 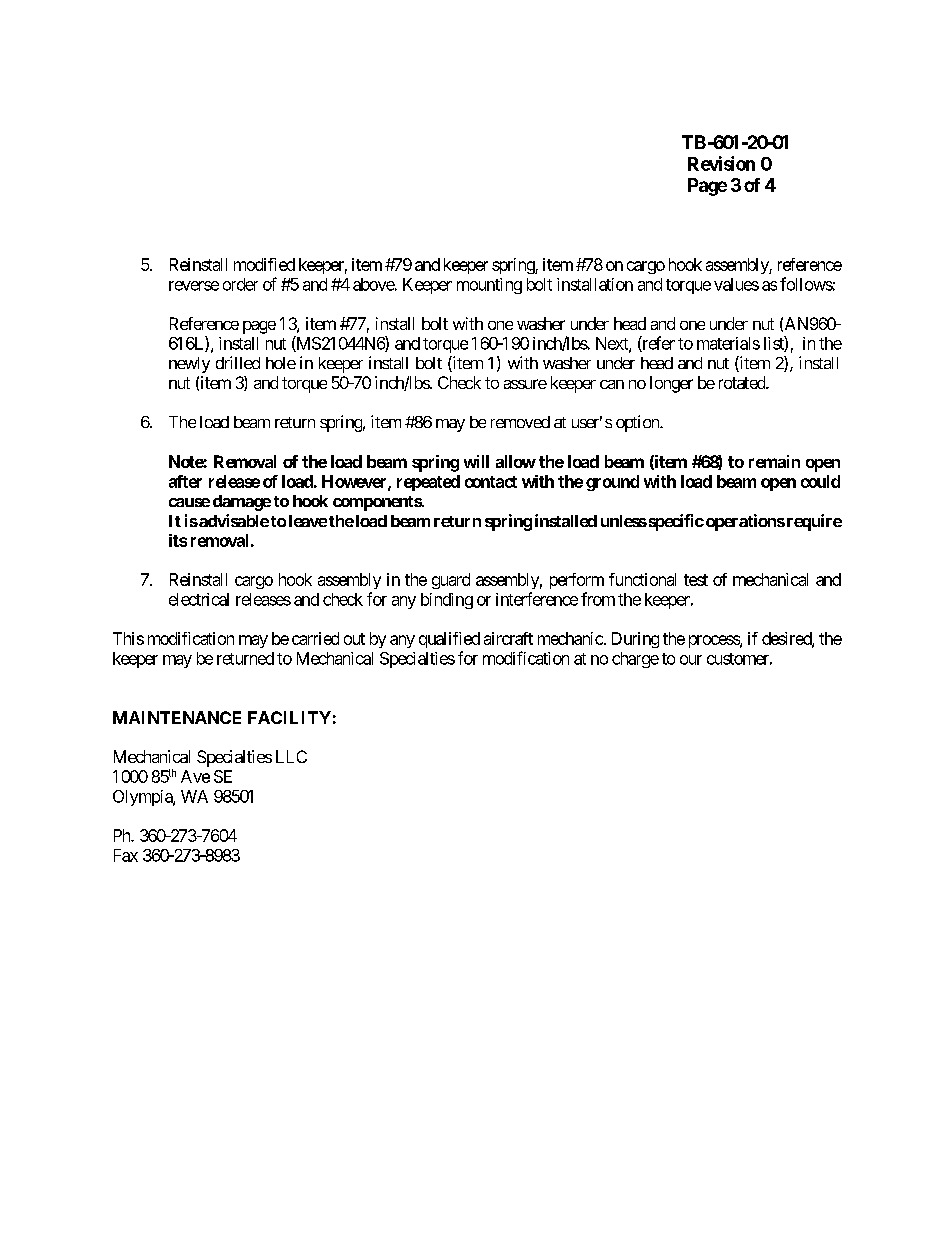 I want to click on contact, so click(x=491, y=482).
